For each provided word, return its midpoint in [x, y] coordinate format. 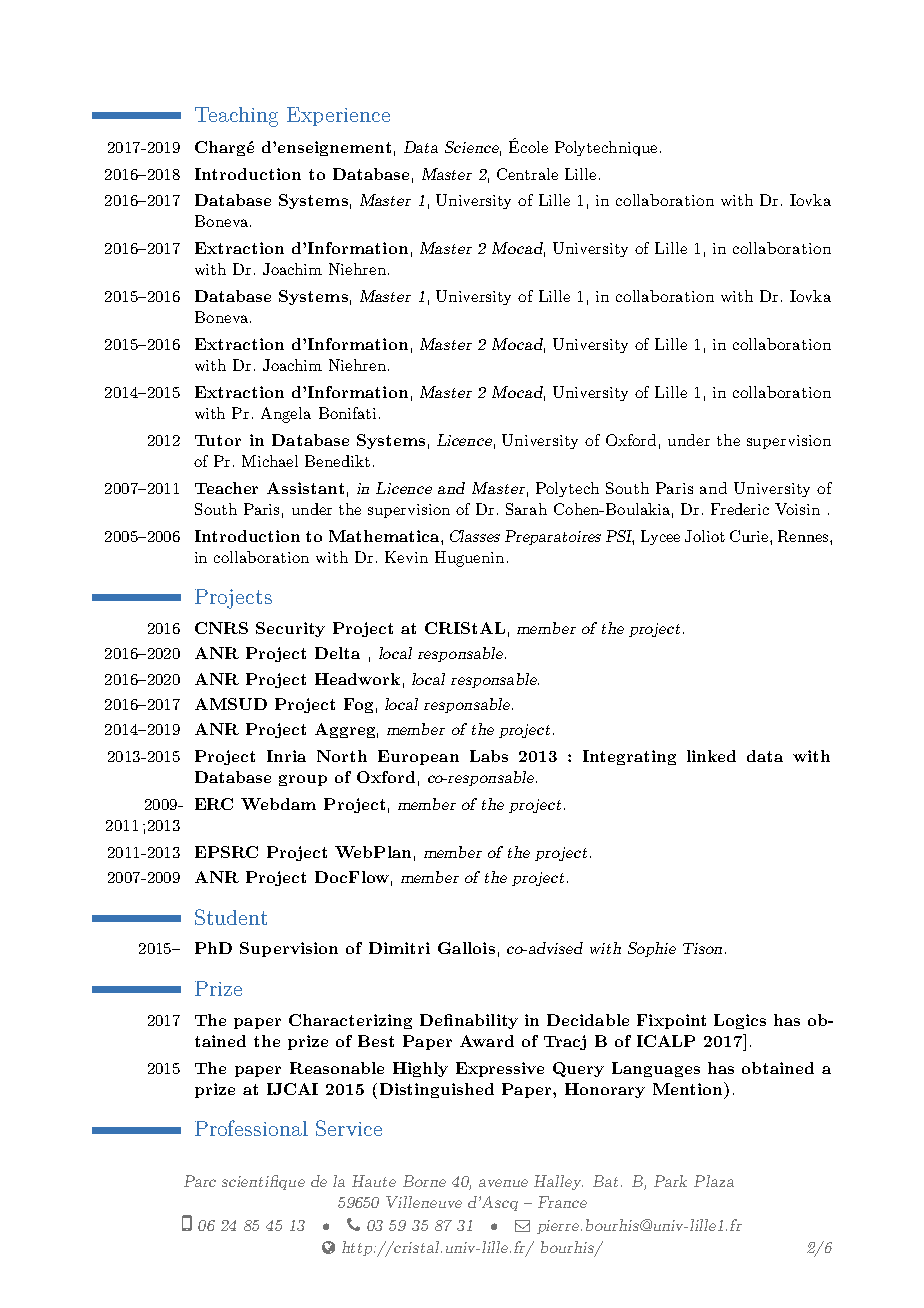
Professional [251, 1128]
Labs [489, 756]
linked [711, 756]
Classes [475, 536]
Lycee [660, 537]
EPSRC [226, 852]
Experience [338, 116]
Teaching [236, 117]
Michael [270, 461]
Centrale [527, 174]
